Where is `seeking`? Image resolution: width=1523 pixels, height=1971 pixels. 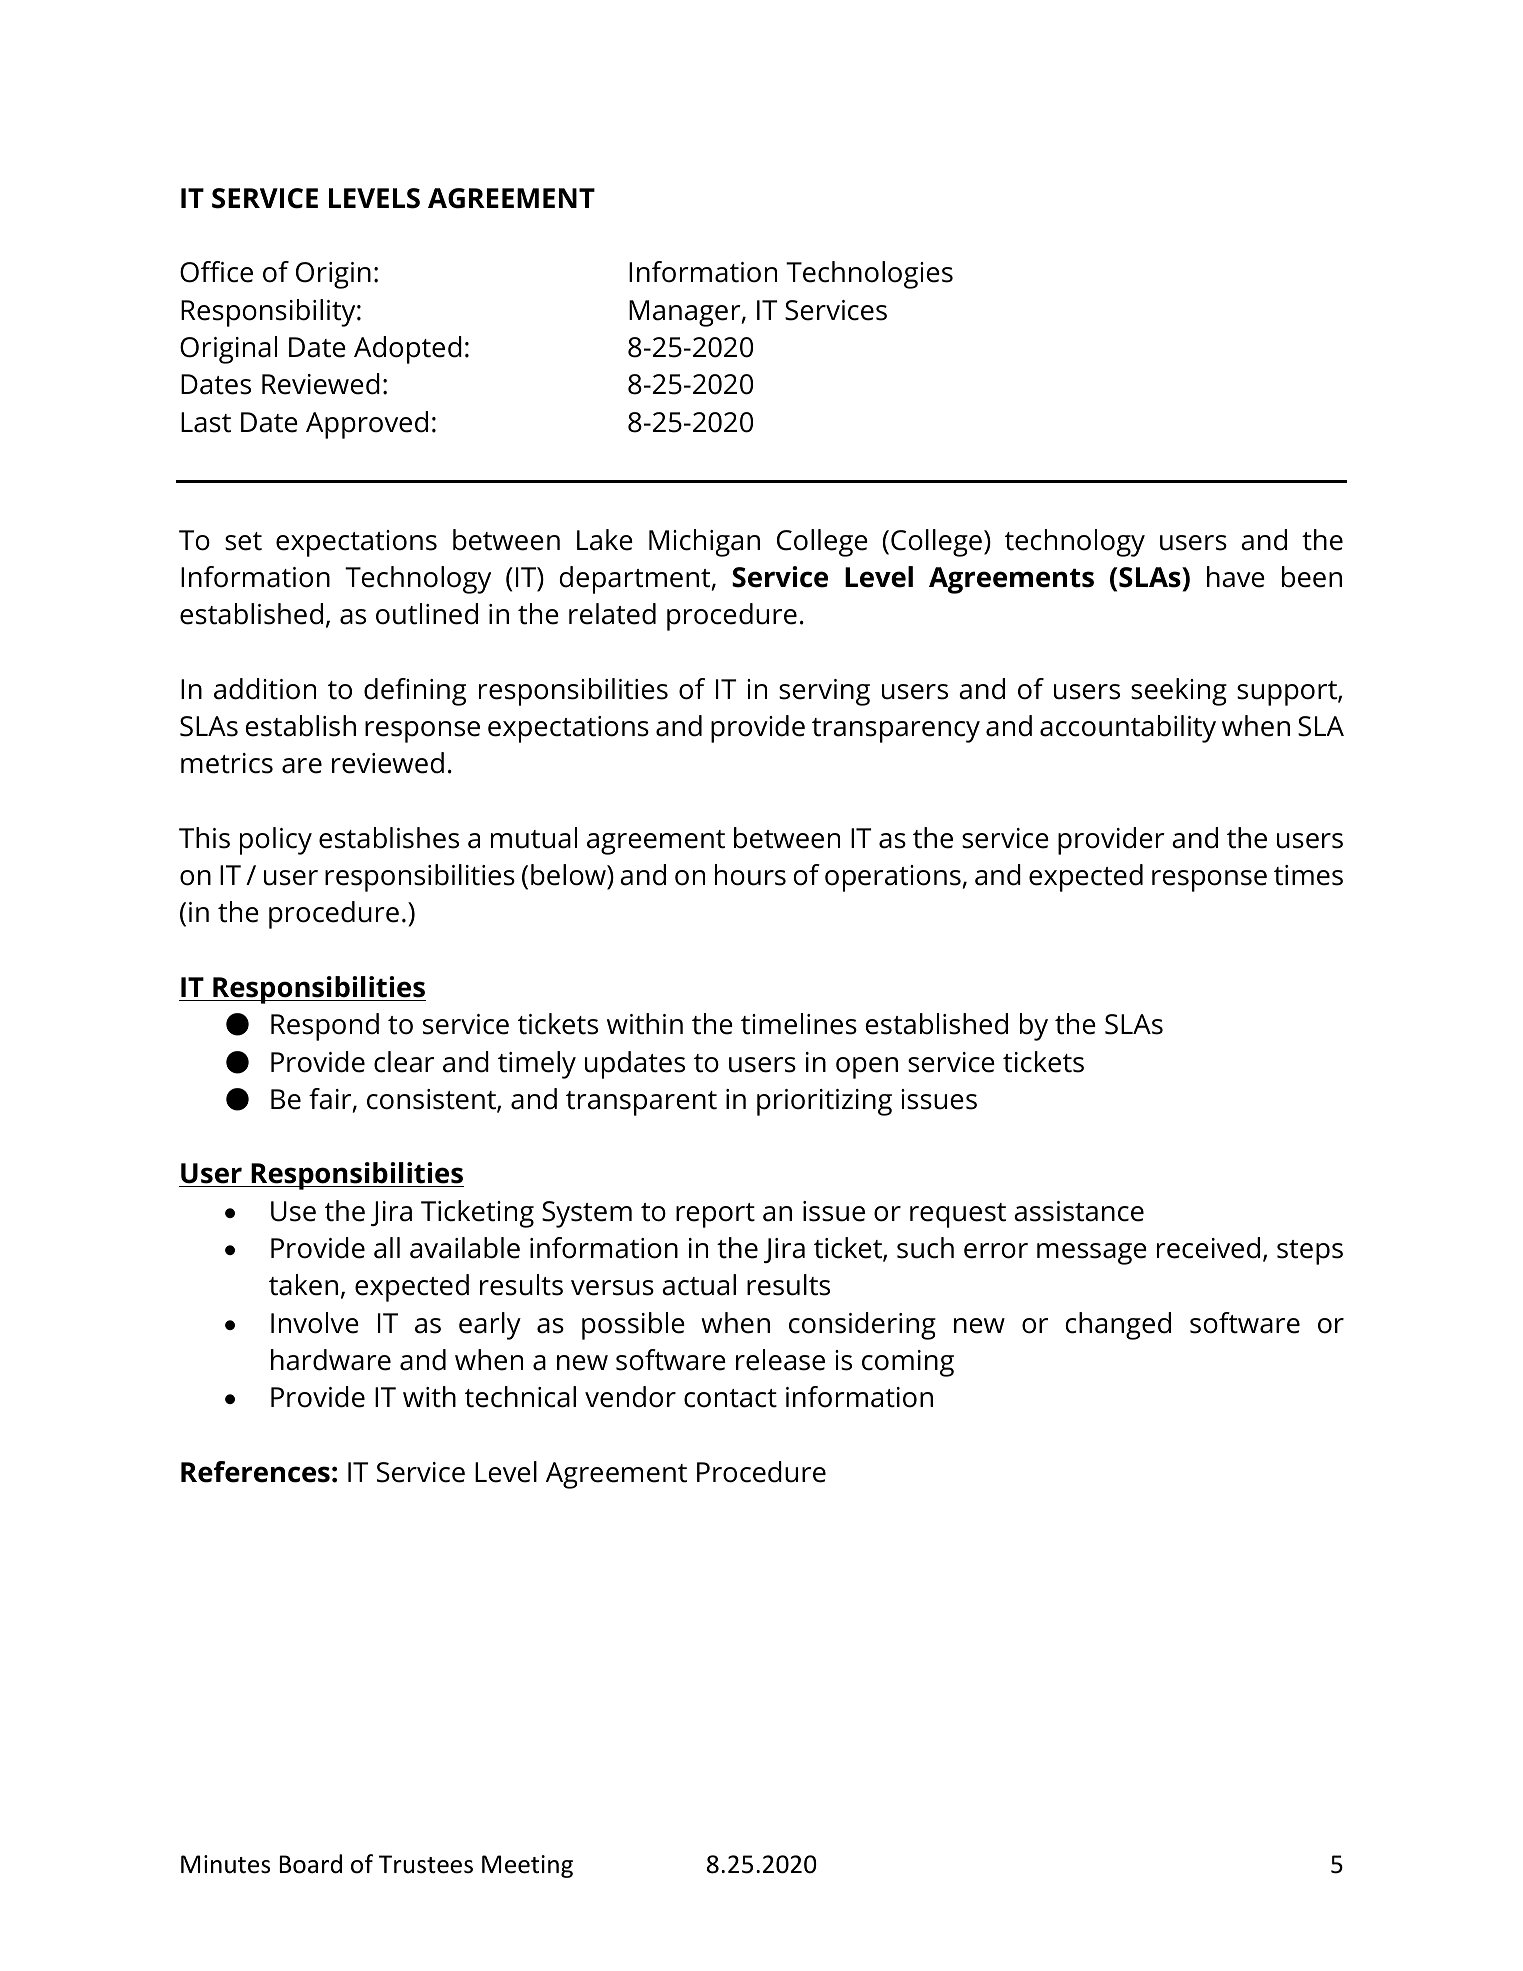 seeking is located at coordinates (1179, 692).
